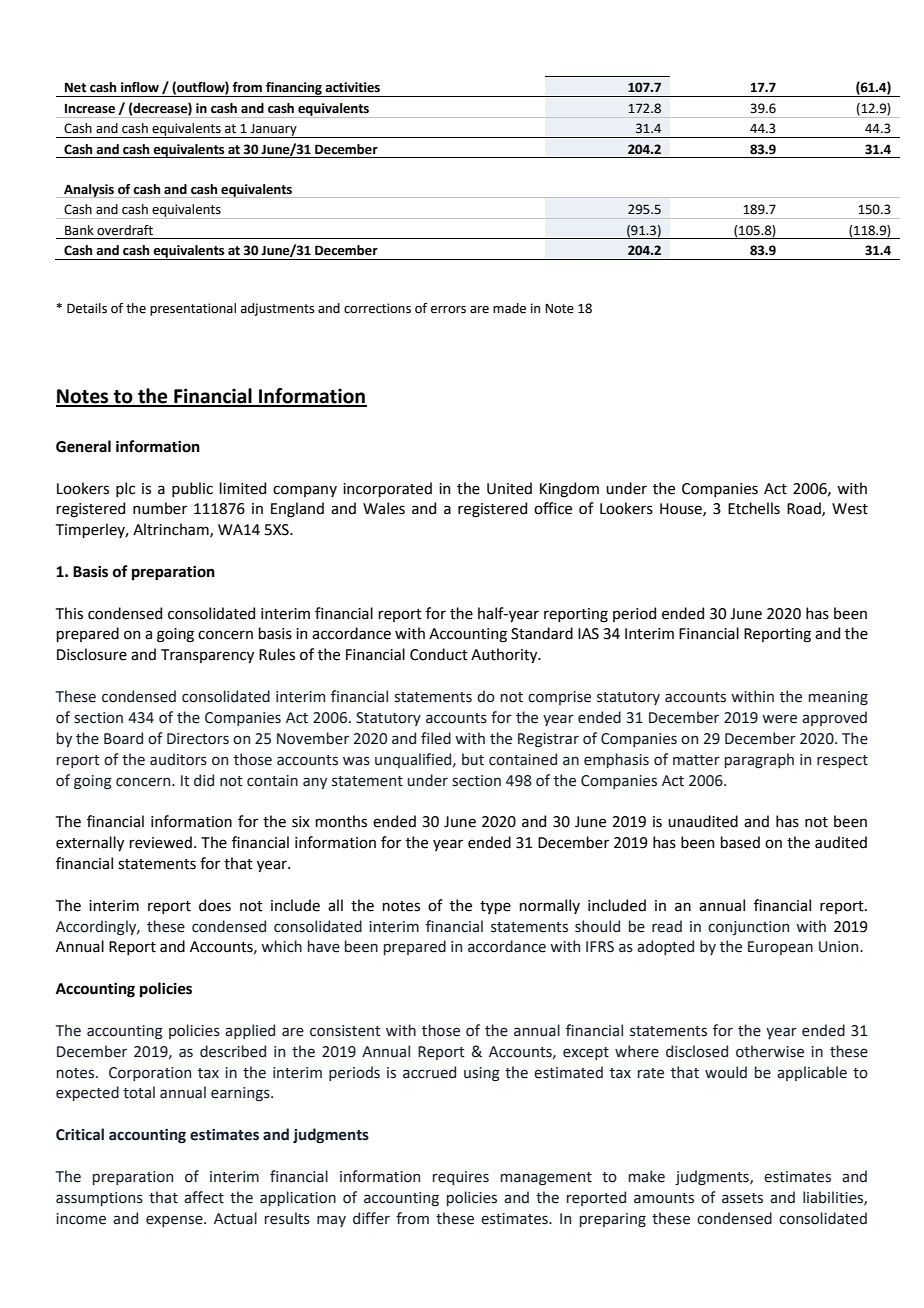 The height and width of the document is (1308, 924). I want to click on West, so click(850, 509).
